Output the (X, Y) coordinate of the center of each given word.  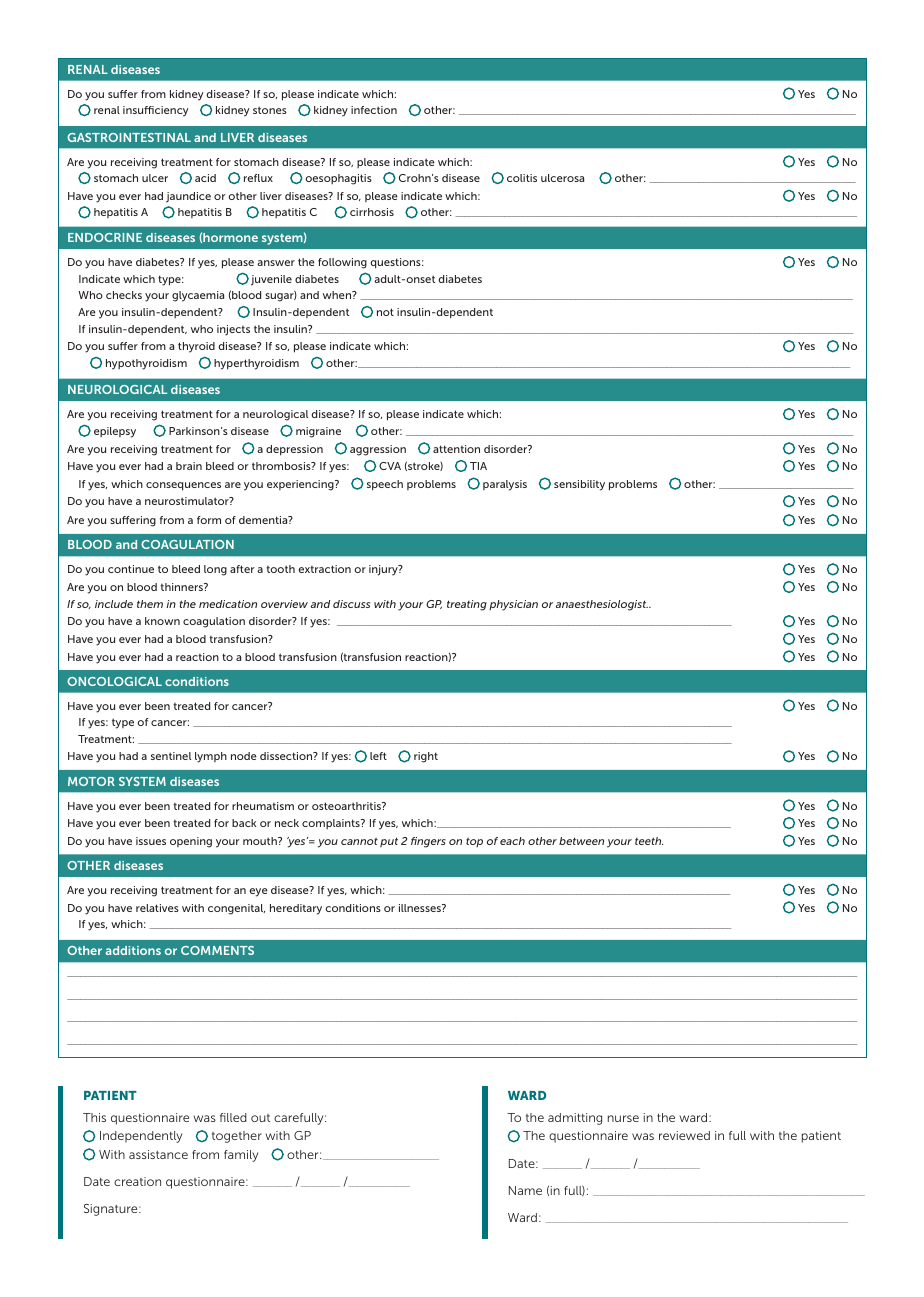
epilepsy (115, 432)
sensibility (579, 485)
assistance (158, 1154)
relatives (157, 908)
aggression (378, 450)
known (162, 621)
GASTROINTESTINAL (129, 137)
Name (525, 1190)
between (581, 841)
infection (374, 110)
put (389, 842)
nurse (623, 1118)
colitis (522, 178)
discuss (351, 604)
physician (513, 605)
